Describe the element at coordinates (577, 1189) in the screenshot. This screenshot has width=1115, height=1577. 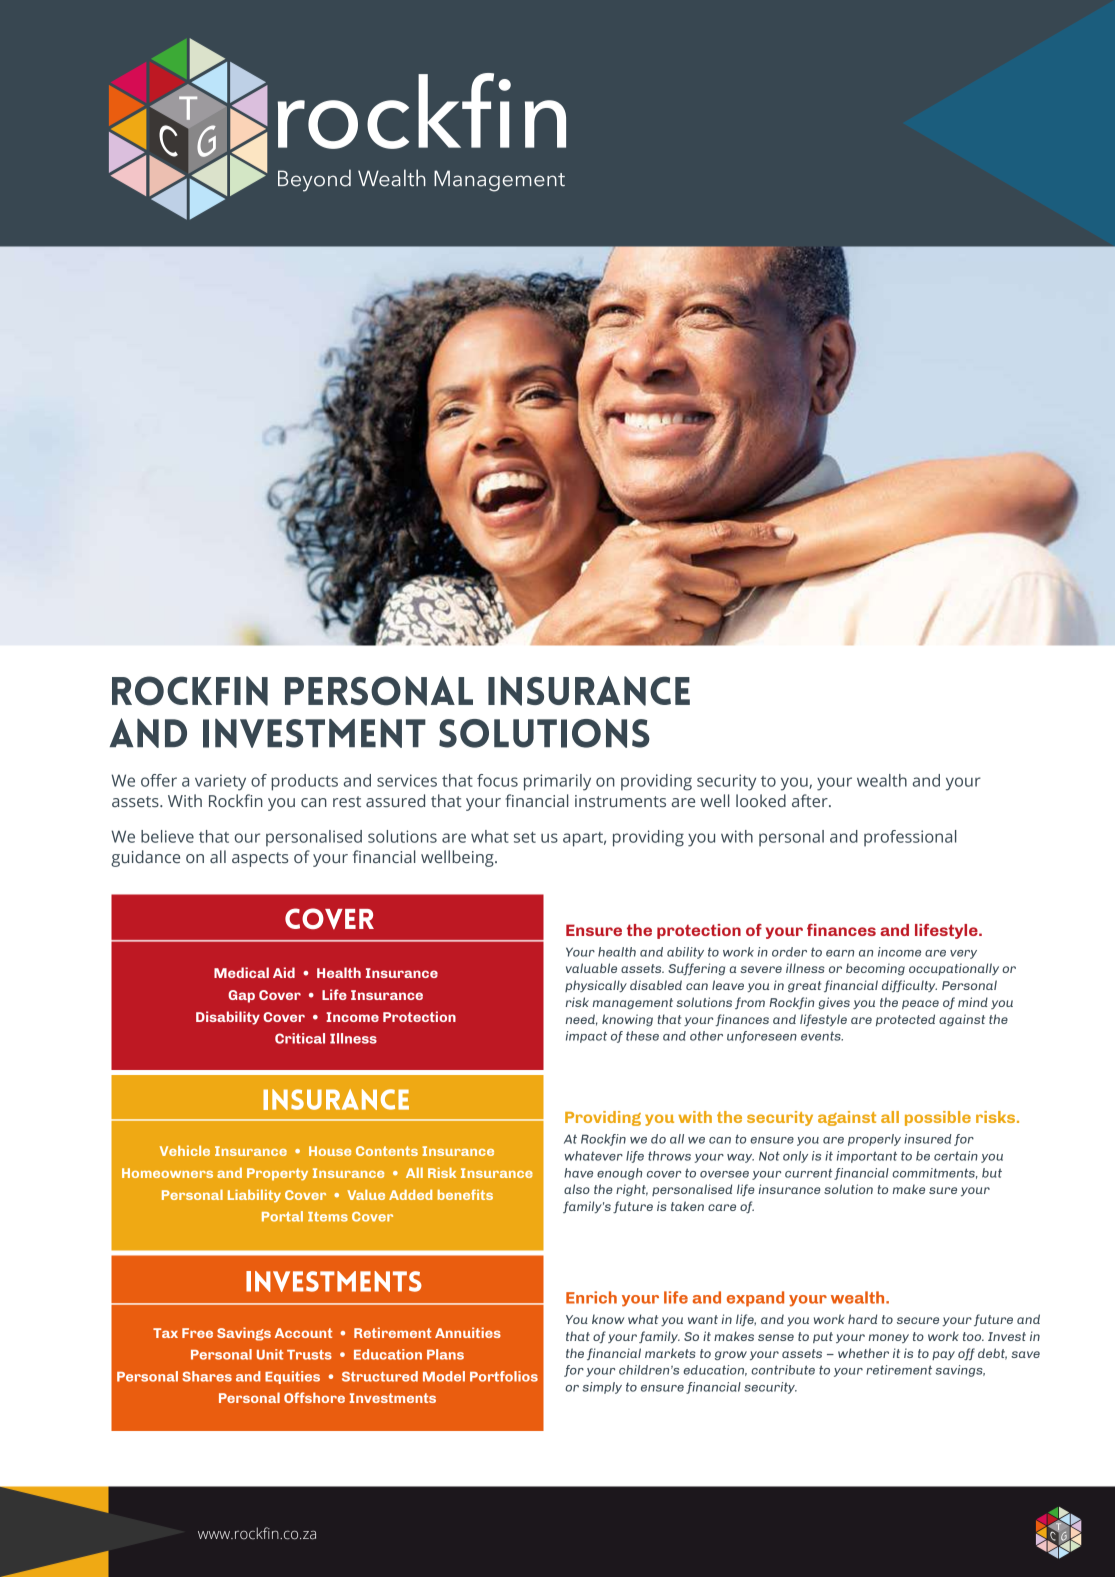
I see `also` at that location.
